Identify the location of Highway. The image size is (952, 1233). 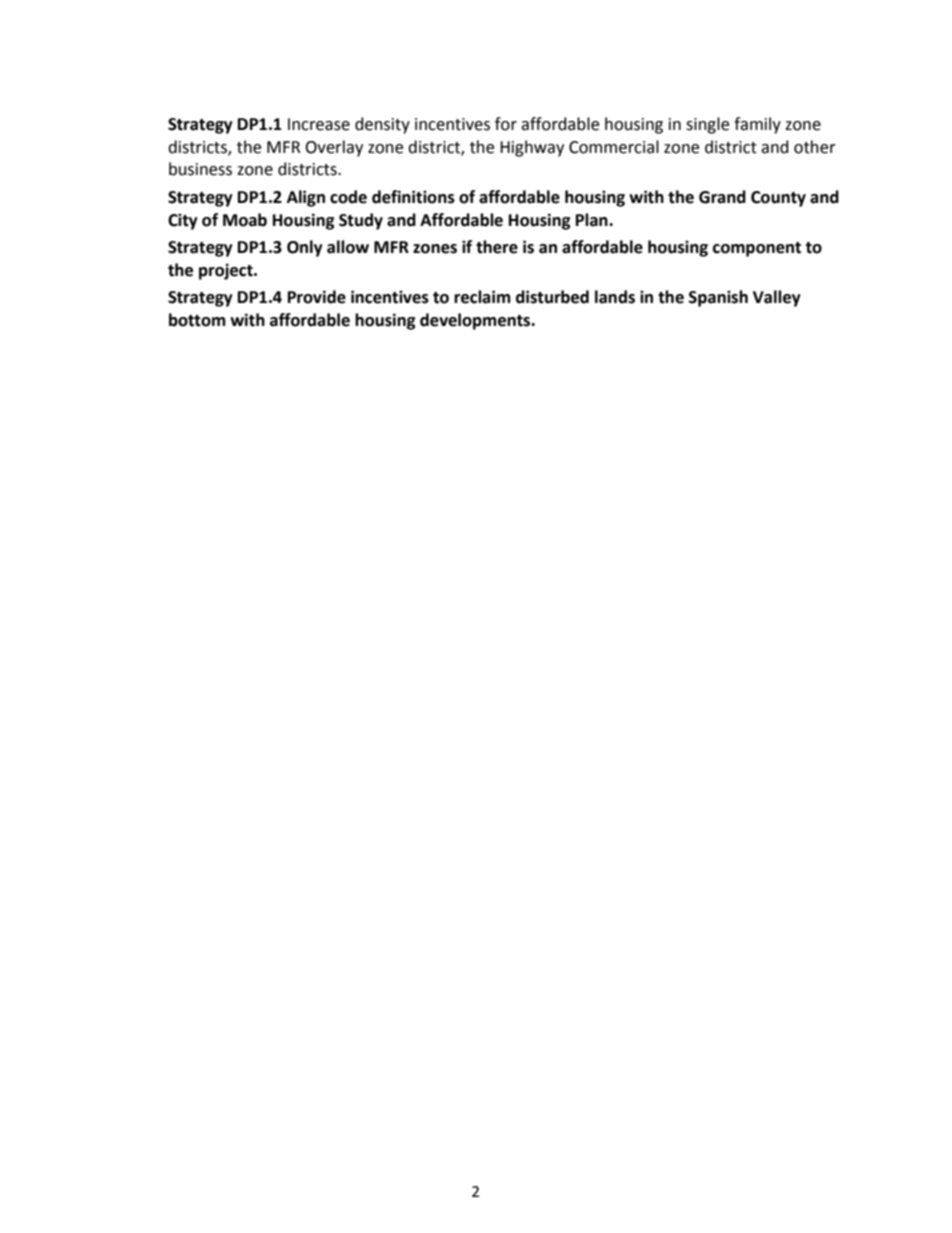
(532, 148).
